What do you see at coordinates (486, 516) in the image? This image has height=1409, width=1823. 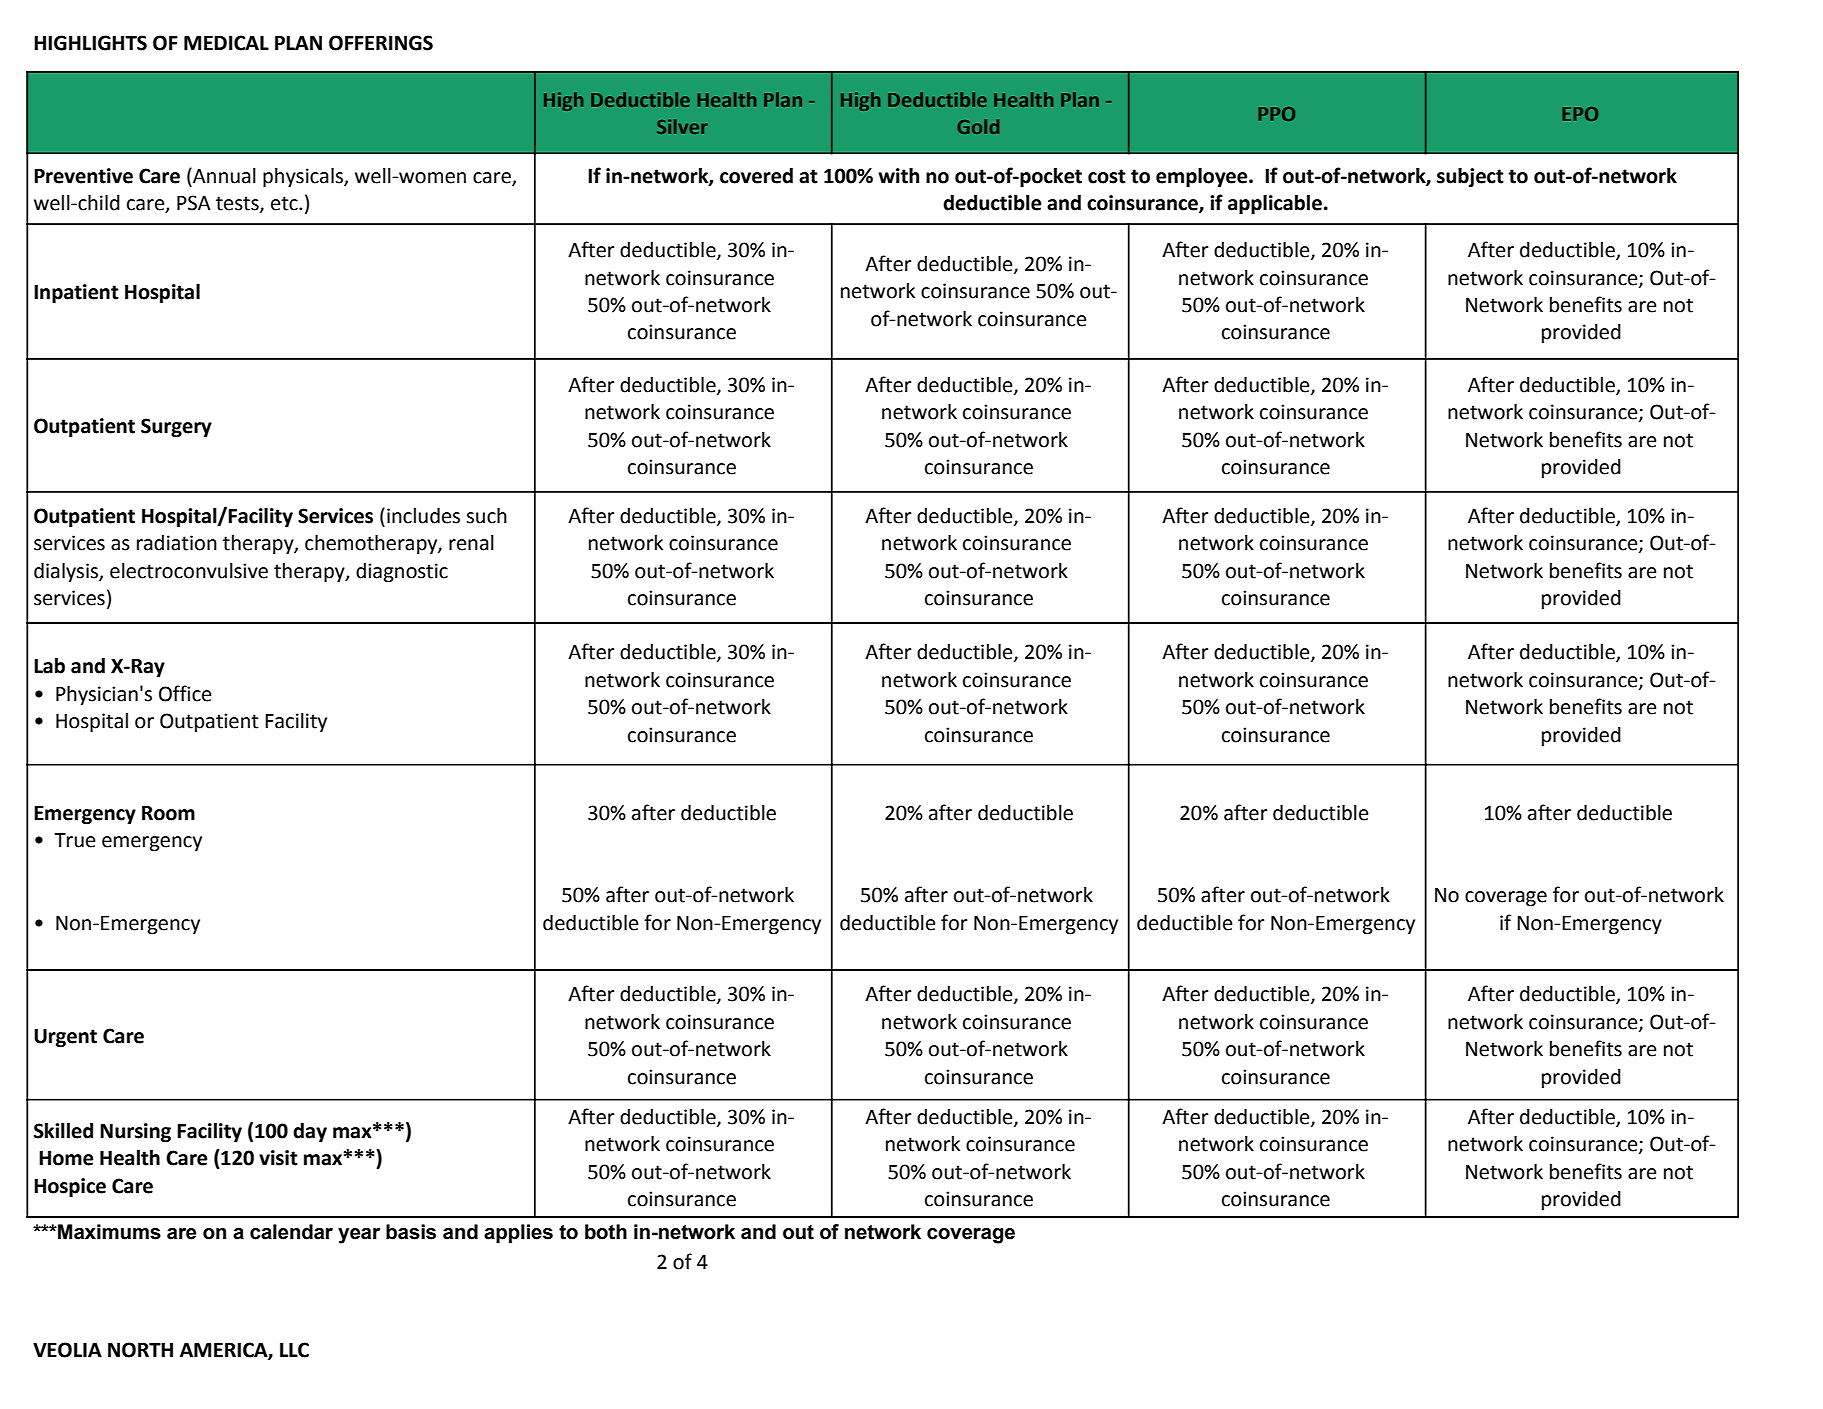 I see `such` at bounding box center [486, 516].
